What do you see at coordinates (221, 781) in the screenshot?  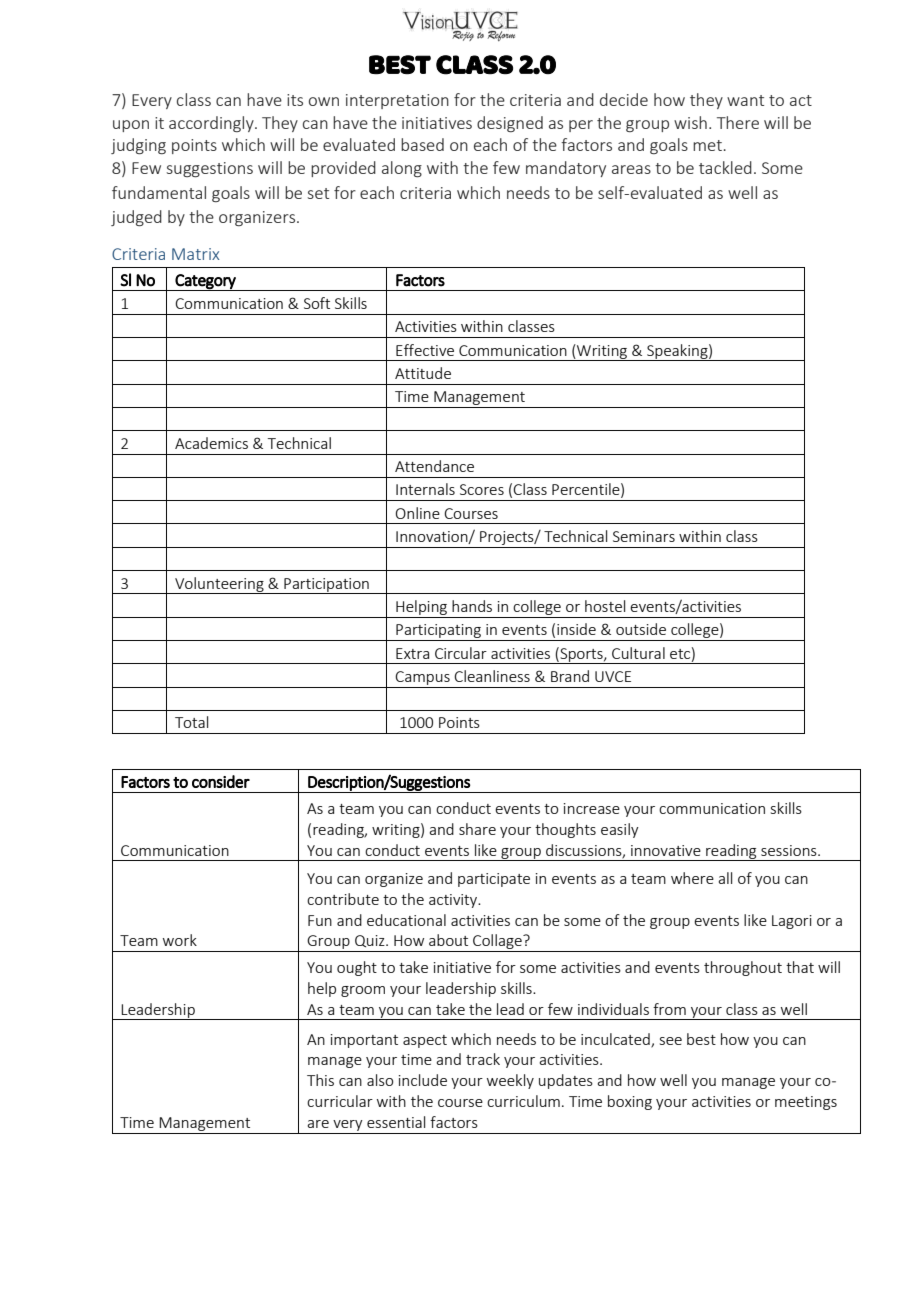 I see `consider` at bounding box center [221, 781].
